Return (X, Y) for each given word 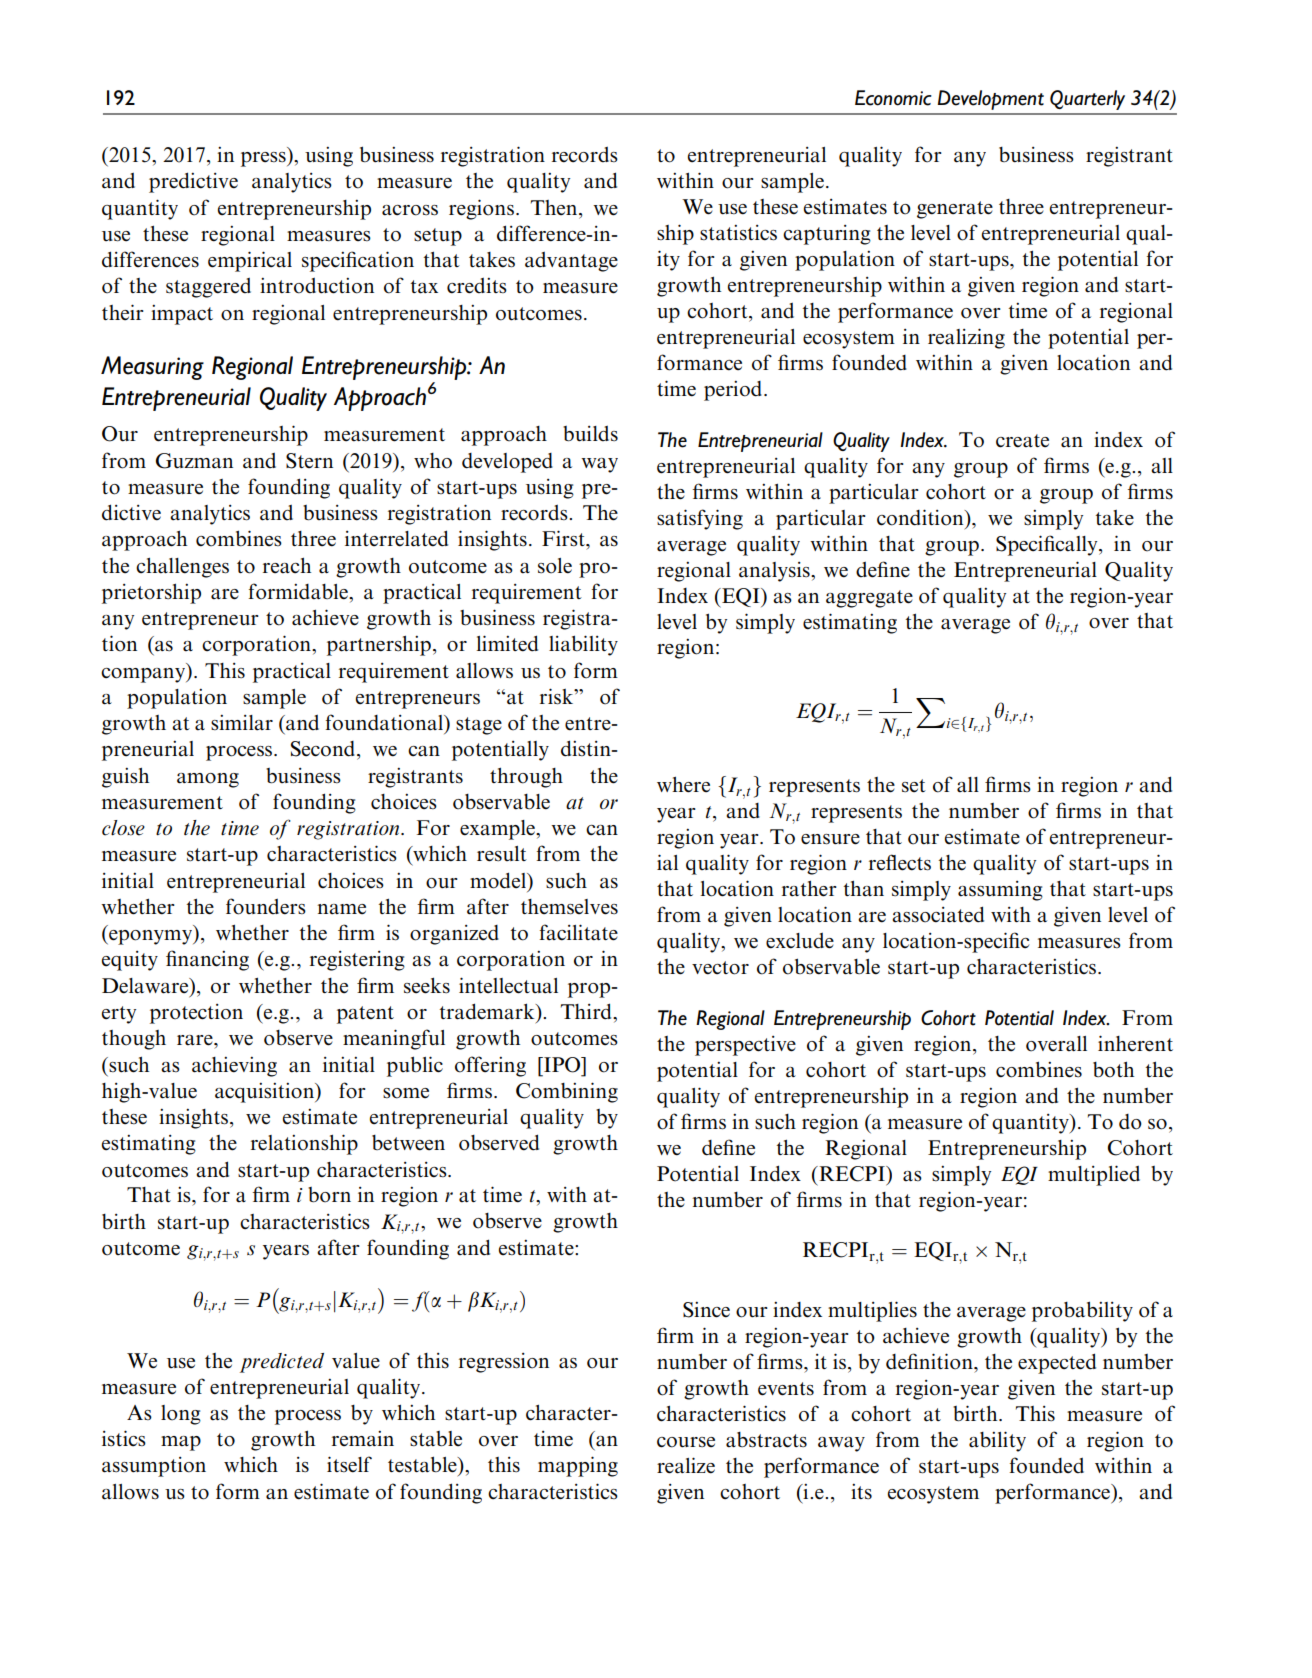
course (686, 1442)
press (264, 159)
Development (990, 100)
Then (555, 207)
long (181, 1415)
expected (1057, 1363)
